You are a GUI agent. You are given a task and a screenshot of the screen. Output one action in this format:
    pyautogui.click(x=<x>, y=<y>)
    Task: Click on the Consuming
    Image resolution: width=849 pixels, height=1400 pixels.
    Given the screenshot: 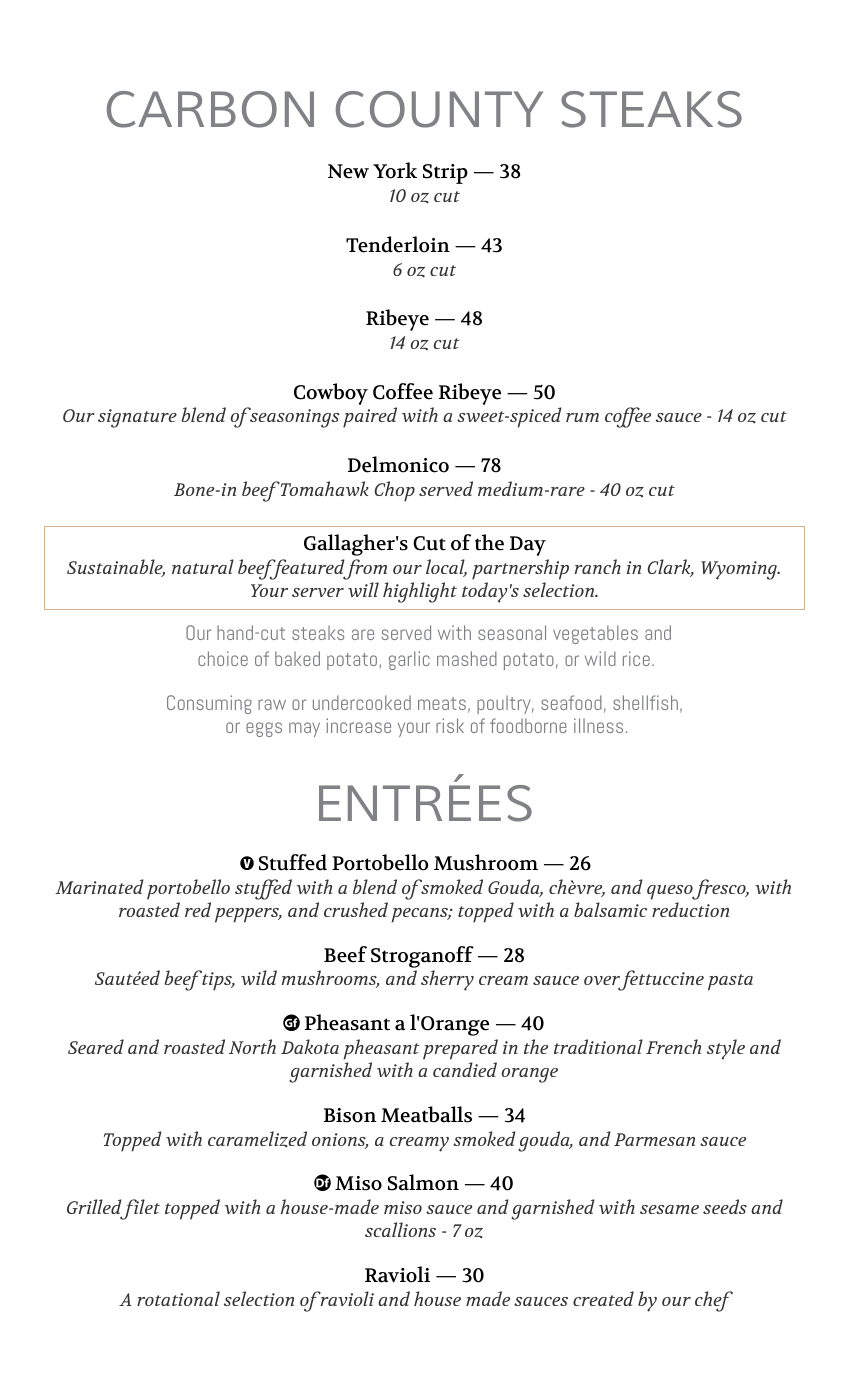 What is the action you would take?
    pyautogui.click(x=209, y=704)
